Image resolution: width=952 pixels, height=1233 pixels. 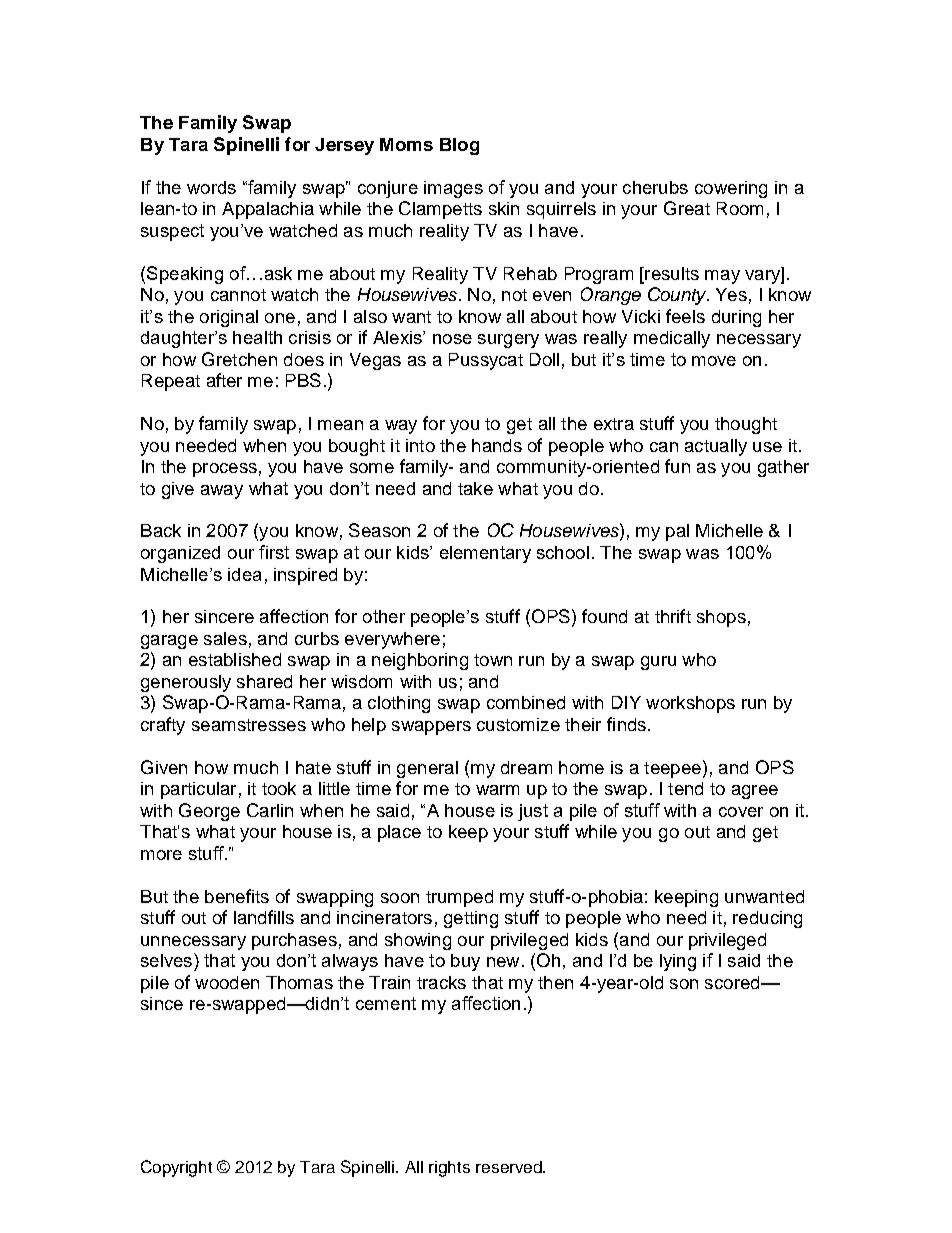 What do you see at coordinates (453, 189) in the screenshot?
I see `images` at bounding box center [453, 189].
